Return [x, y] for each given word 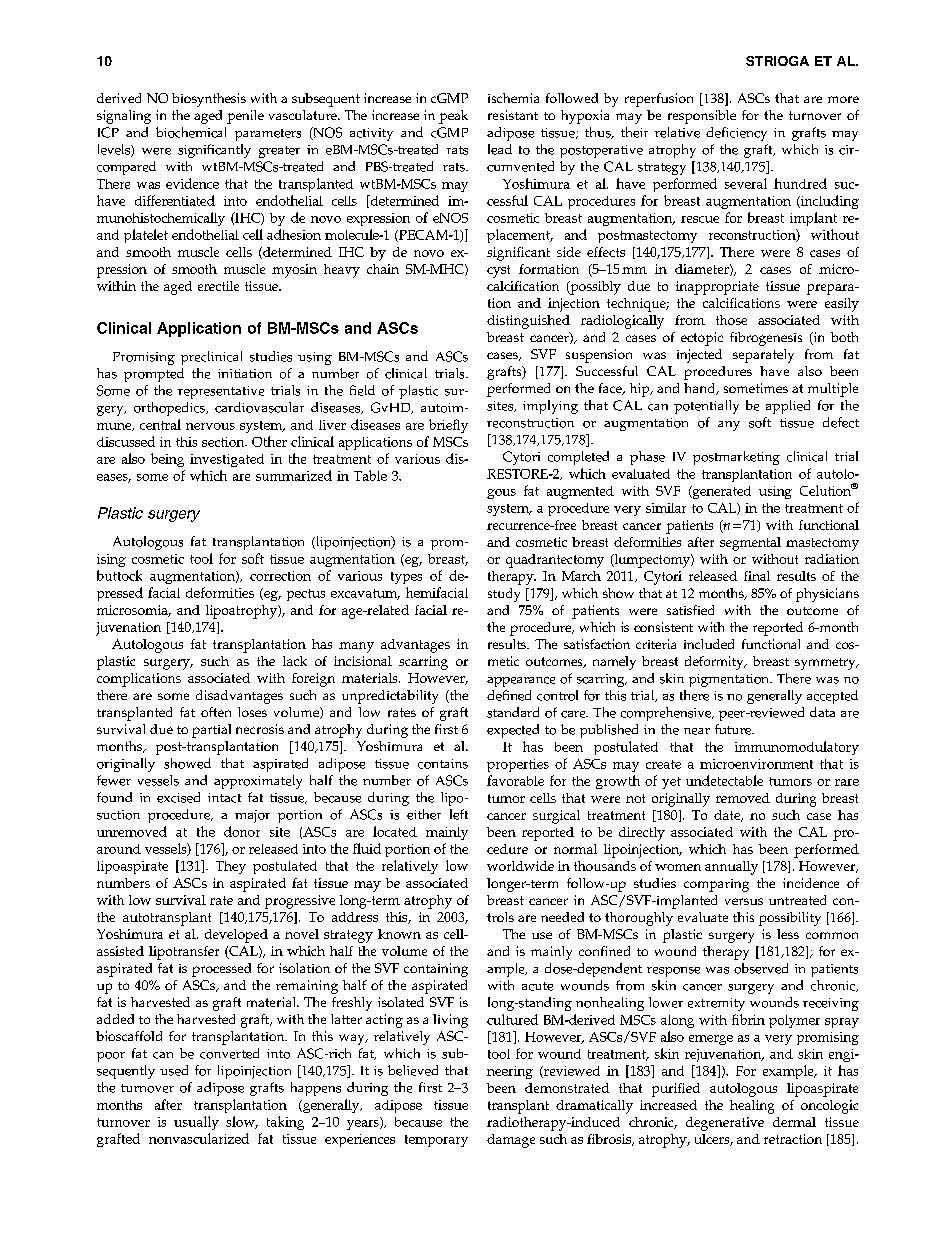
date [728, 816]
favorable [515, 780]
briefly [448, 426]
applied [788, 407]
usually [196, 1123]
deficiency [736, 134]
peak [453, 117]
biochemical [191, 132]
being [167, 460]
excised [178, 797]
